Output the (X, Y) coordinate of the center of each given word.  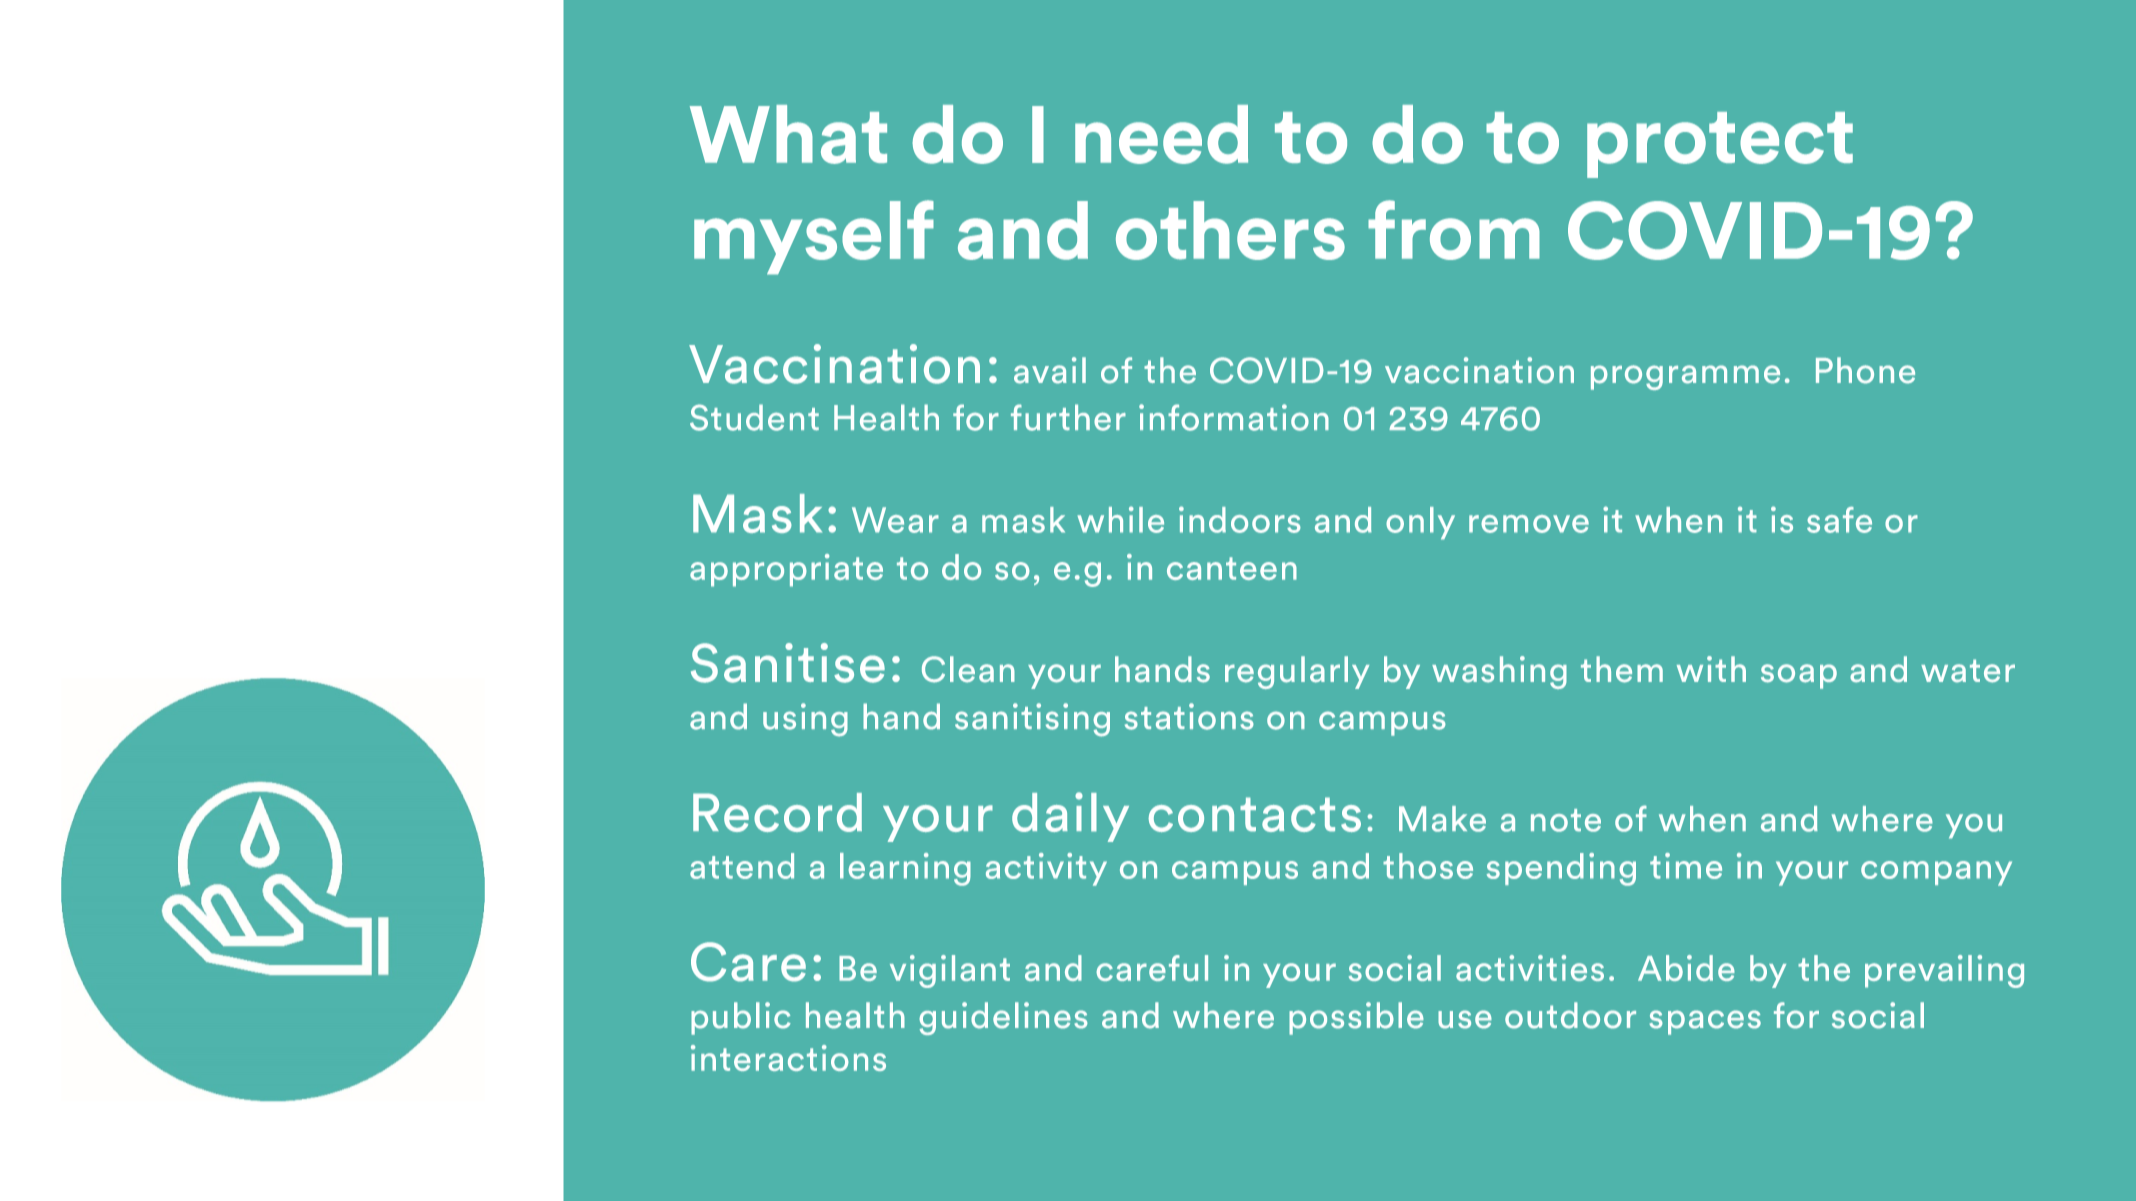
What (788, 134)
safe (1839, 520)
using (805, 720)
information (1234, 417)
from (1454, 230)
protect (1720, 145)
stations (1189, 716)
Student (754, 417)
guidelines (1003, 1018)
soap (1799, 676)
